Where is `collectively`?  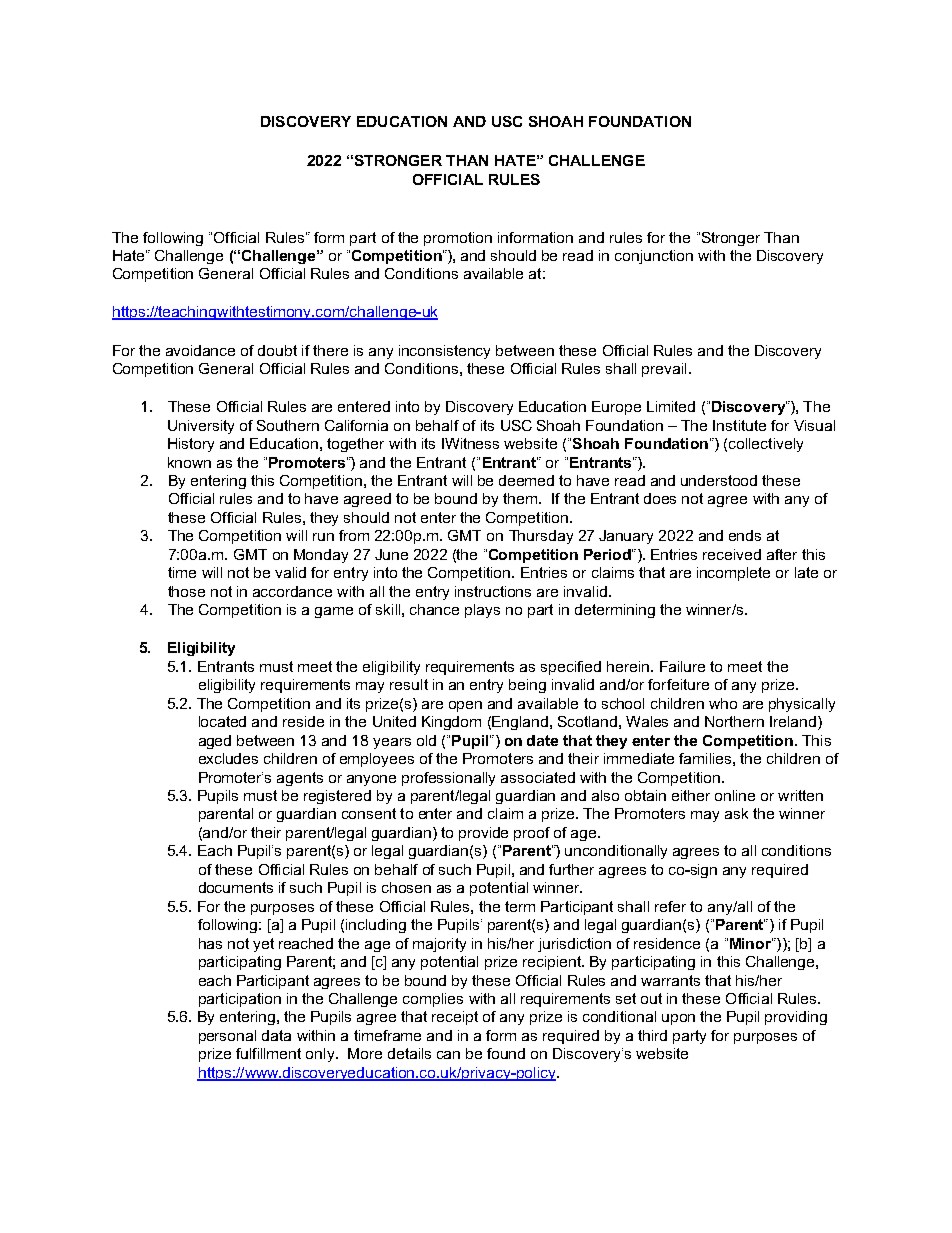 collectively is located at coordinates (766, 445).
